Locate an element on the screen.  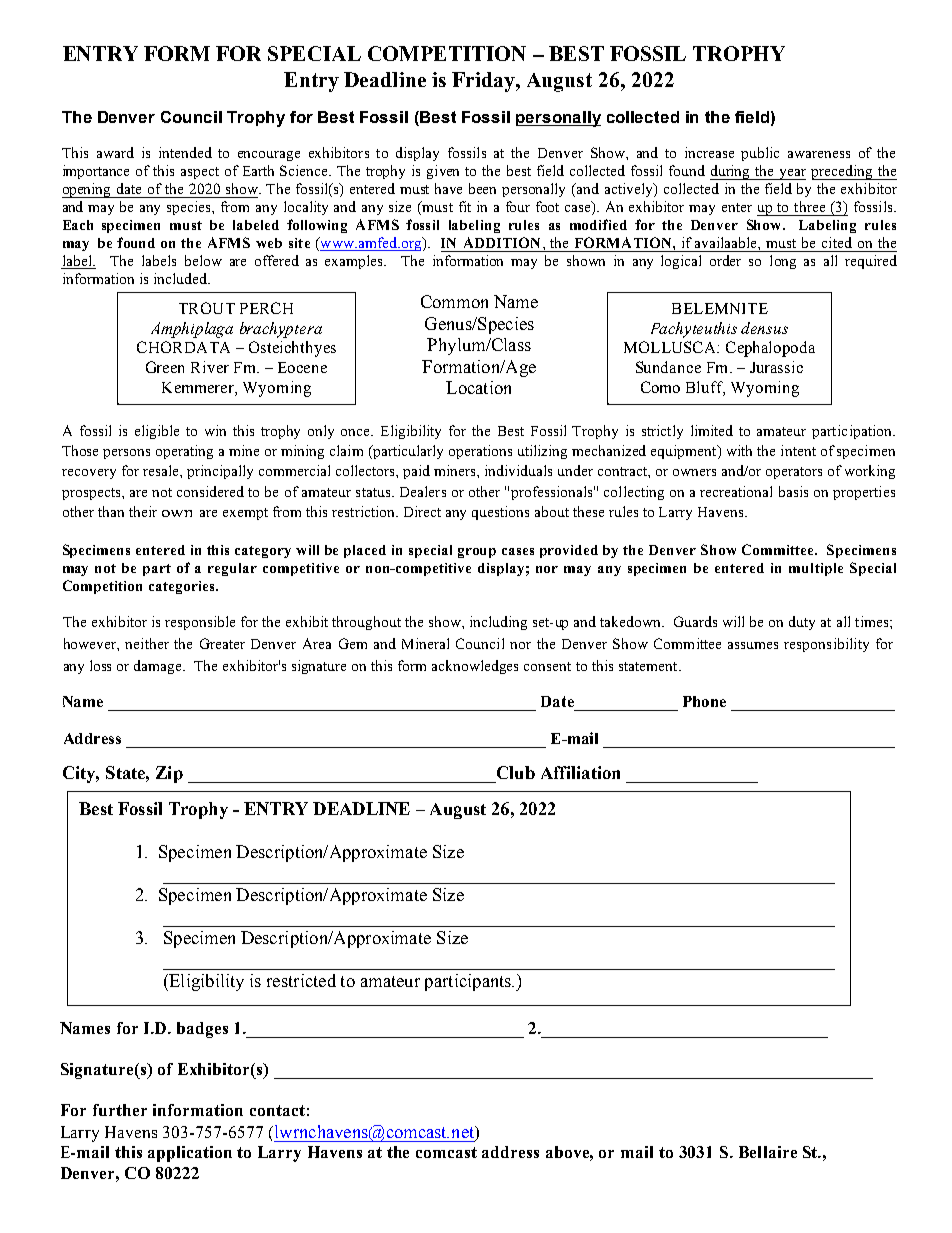
damage is located at coordinates (159, 667).
